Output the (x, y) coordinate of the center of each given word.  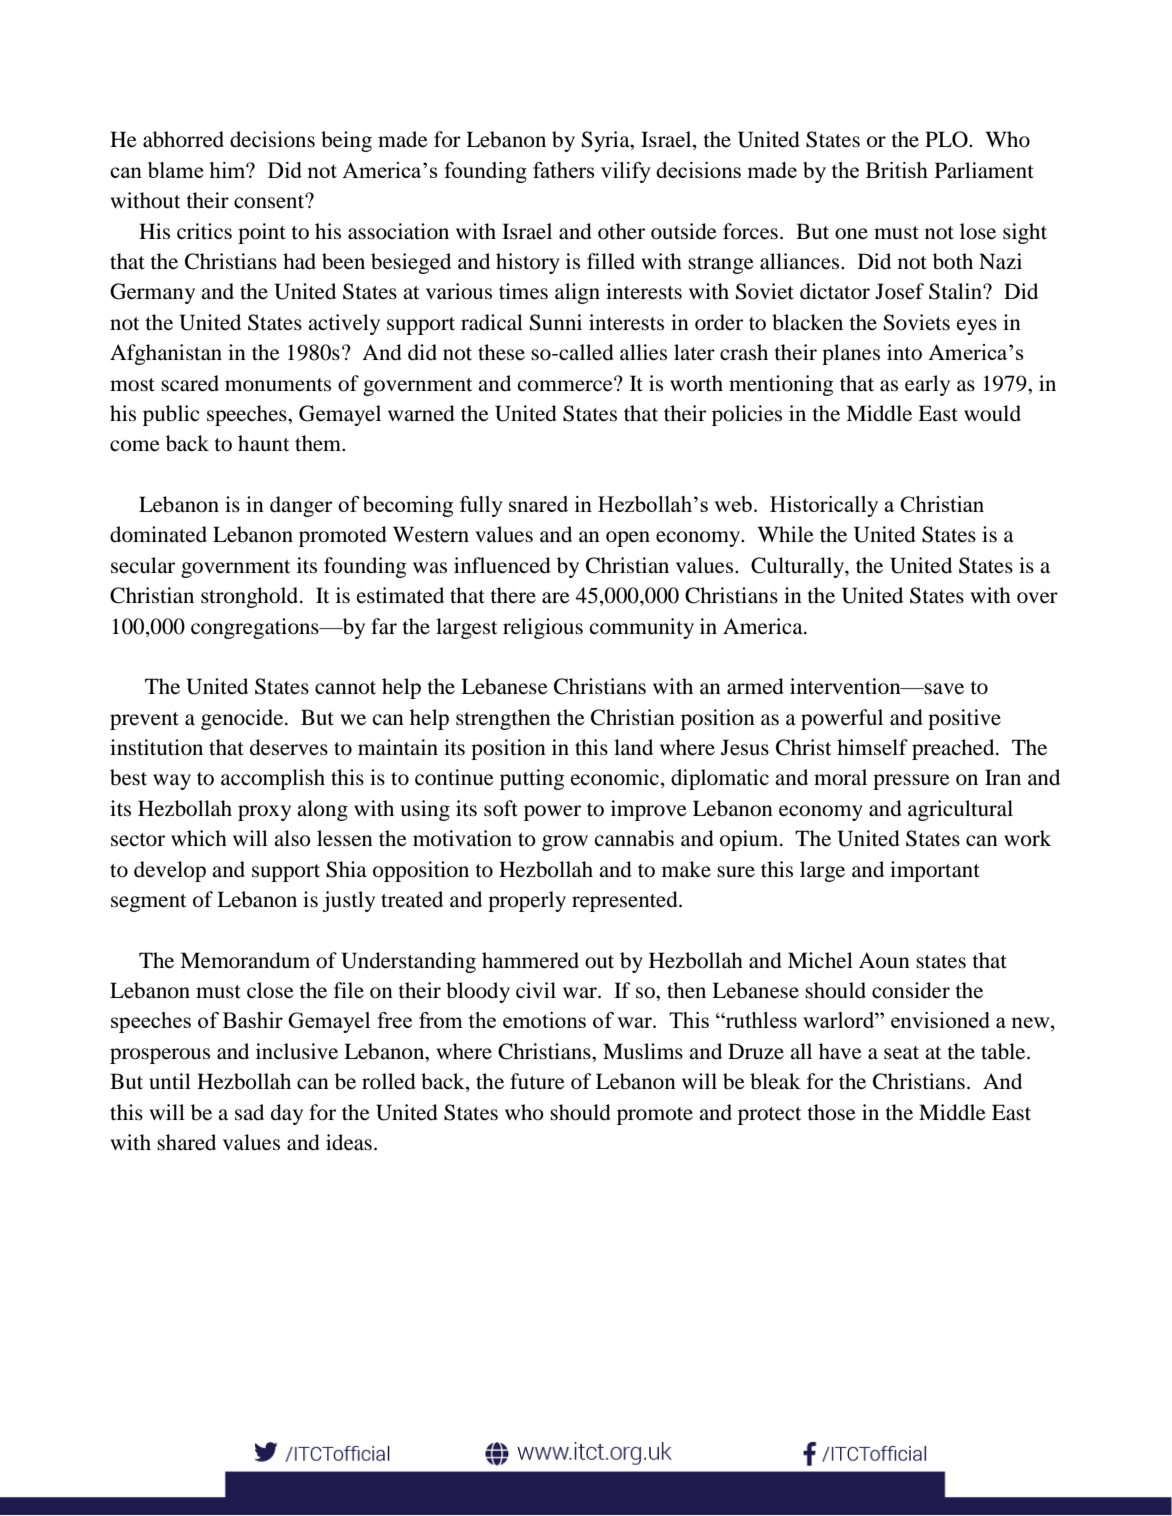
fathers (564, 170)
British (897, 170)
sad (249, 1112)
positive (964, 719)
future (537, 1081)
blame (176, 170)
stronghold (251, 597)
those (831, 1112)
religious (543, 628)
